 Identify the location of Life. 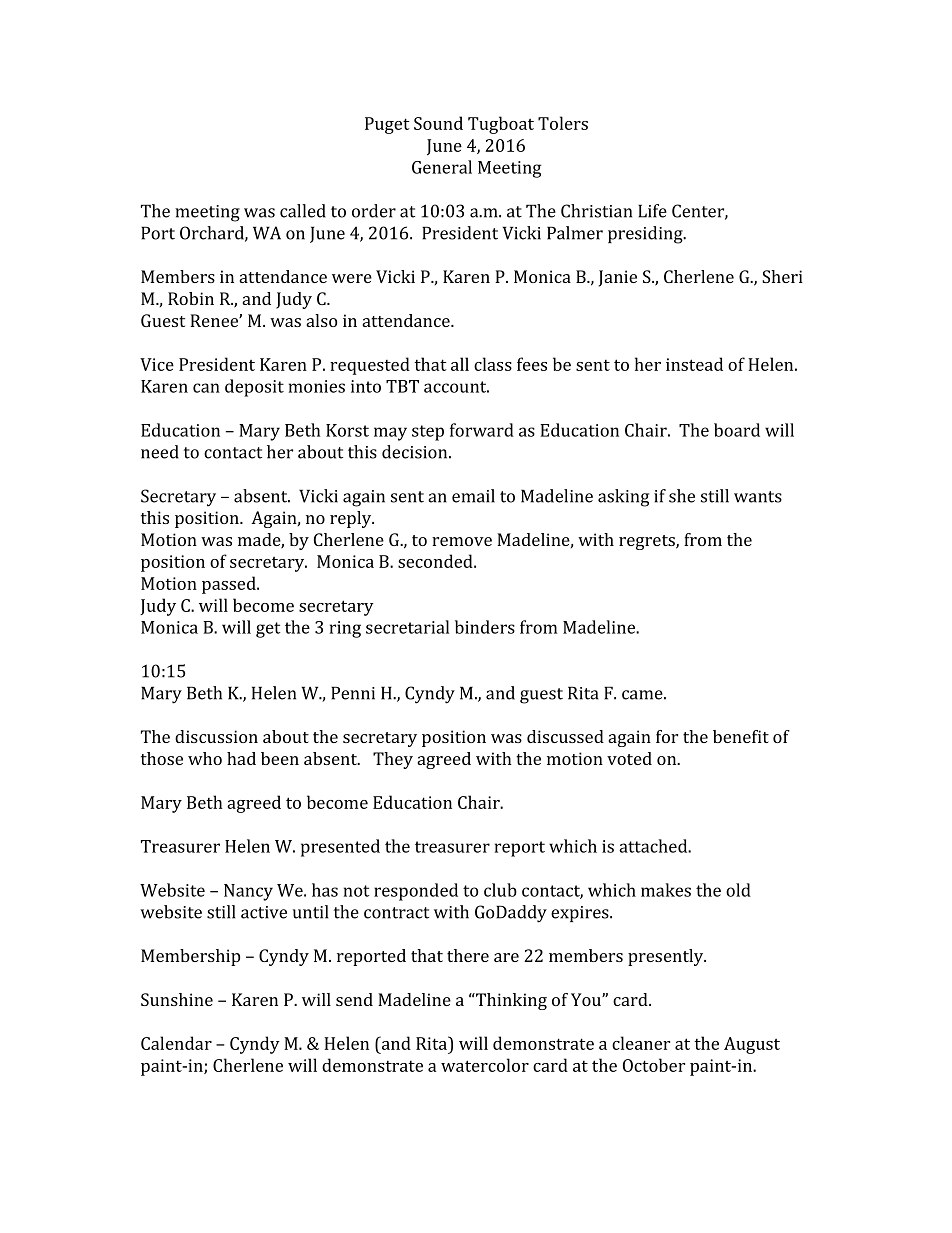
(652, 211).
